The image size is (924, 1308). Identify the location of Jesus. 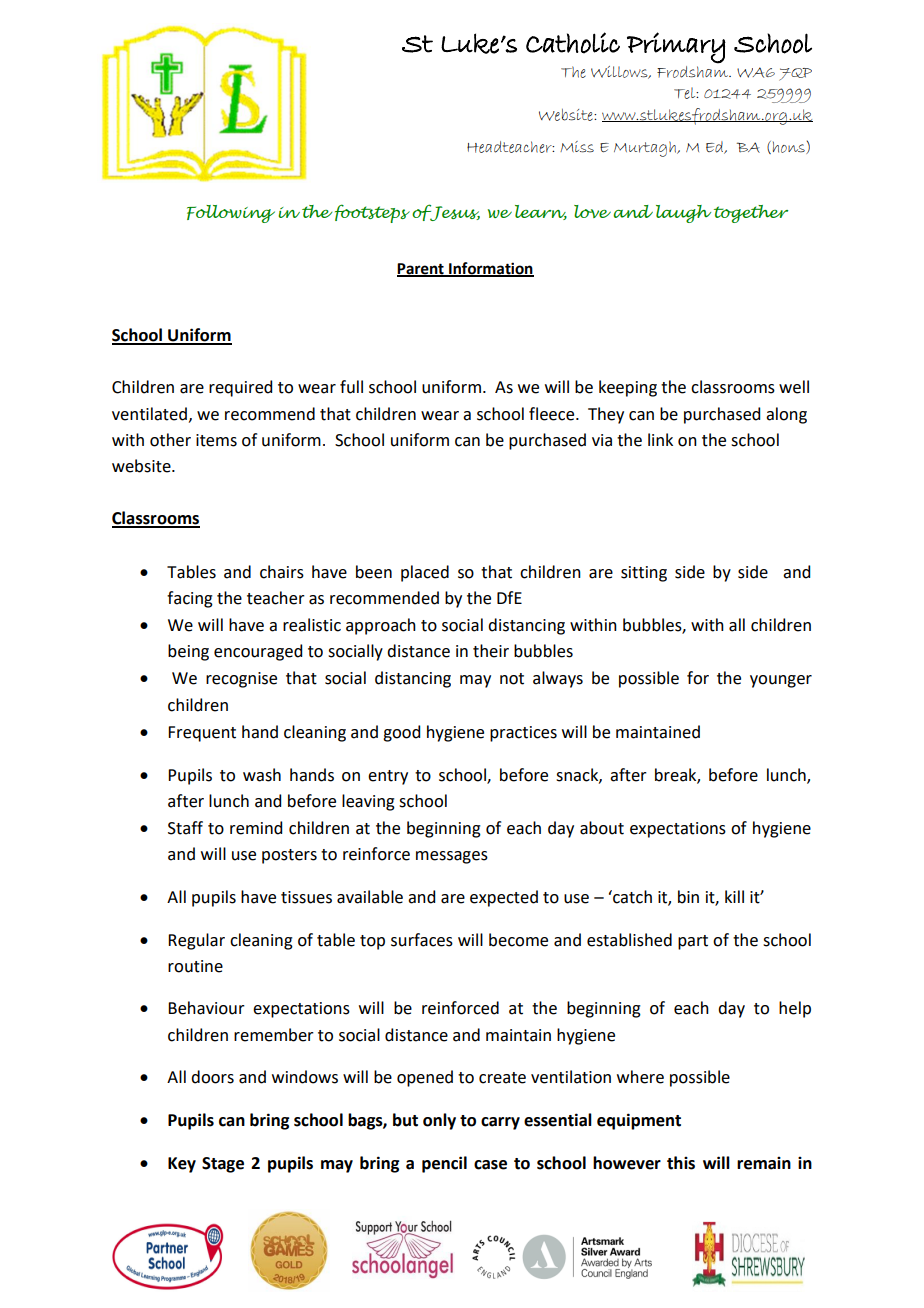
(454, 212).
